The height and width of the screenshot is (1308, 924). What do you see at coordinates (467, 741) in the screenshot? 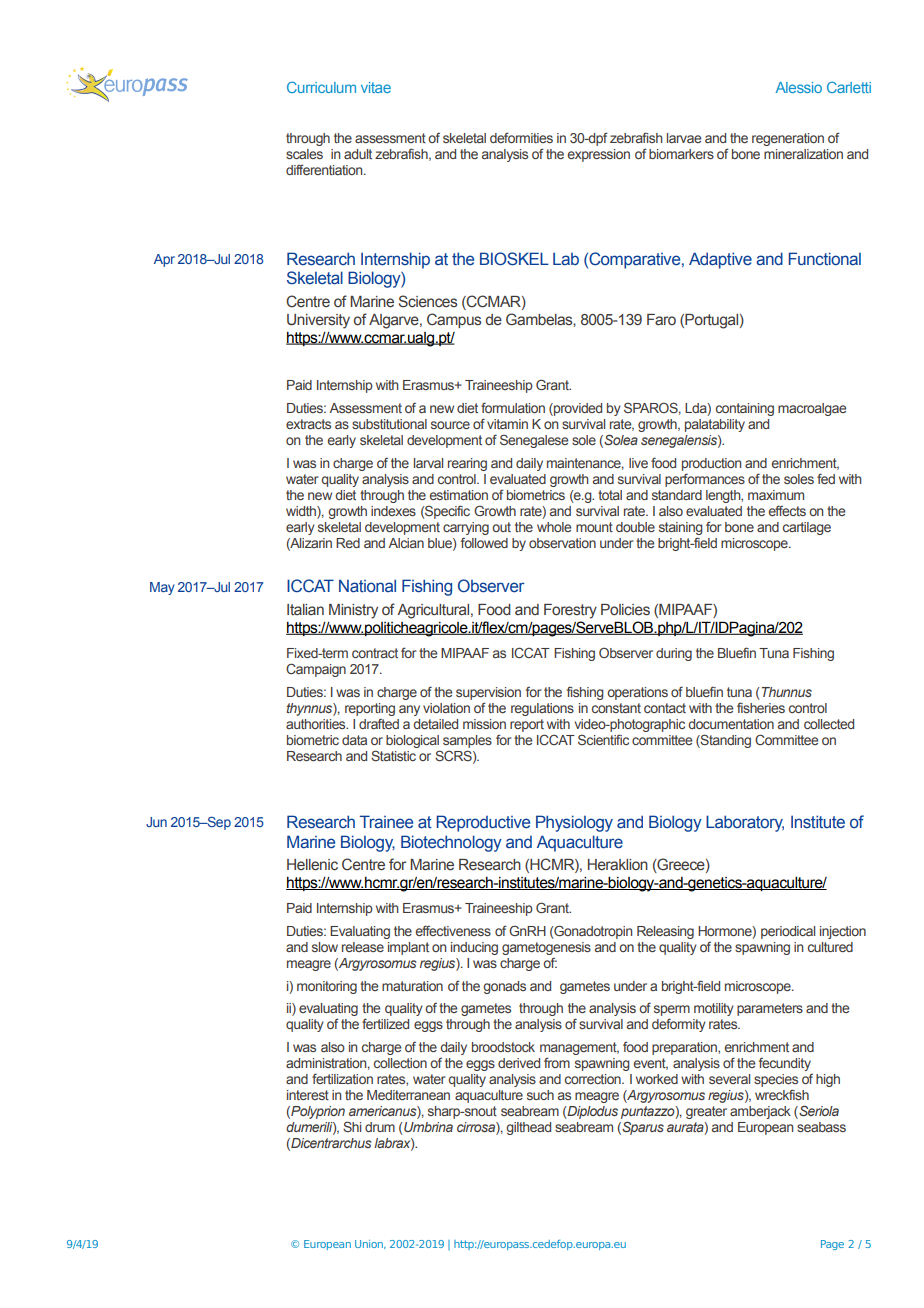
I see `samples` at bounding box center [467, 741].
